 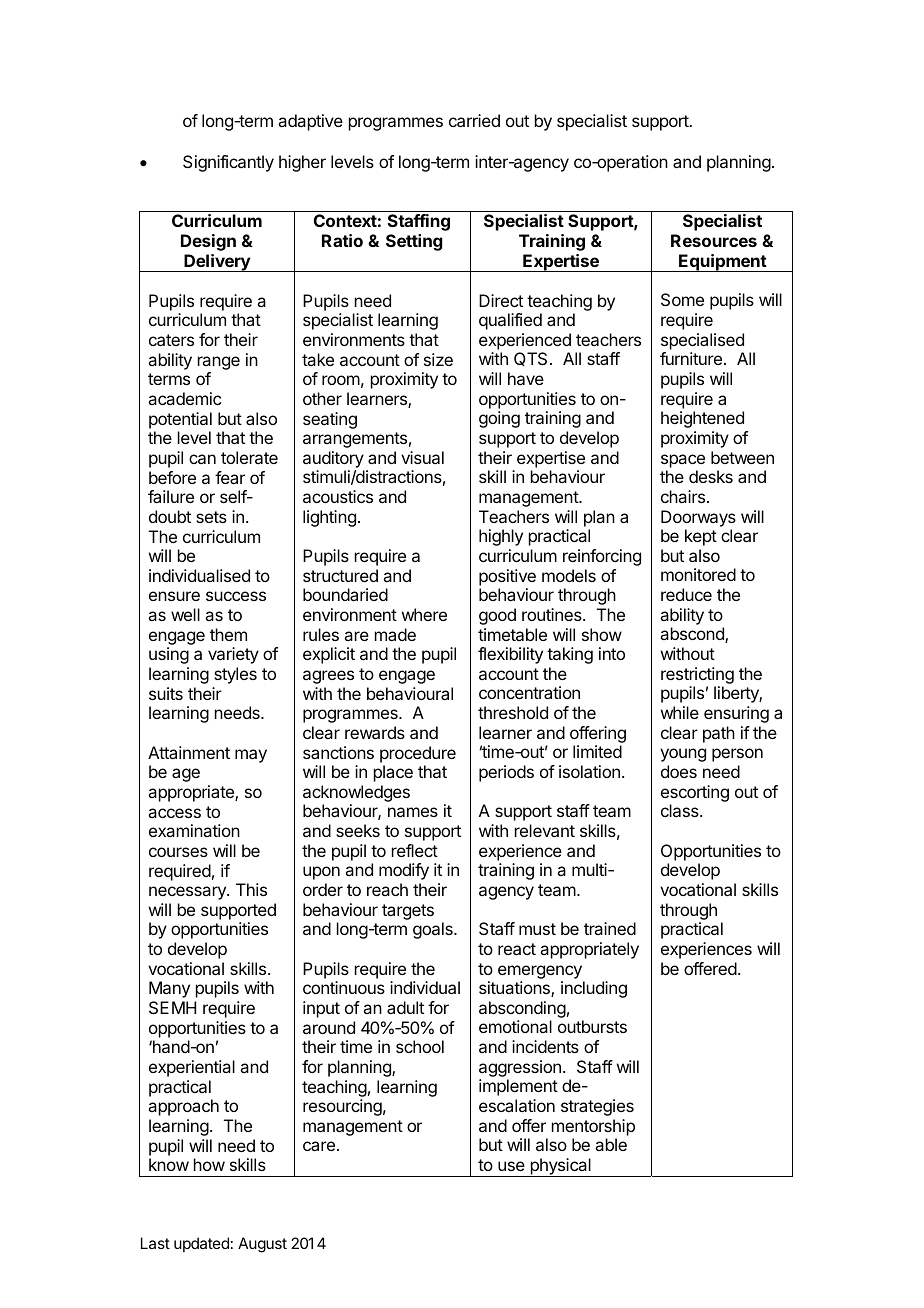 What do you see at coordinates (228, 163) in the screenshot?
I see `Significantly` at bounding box center [228, 163].
